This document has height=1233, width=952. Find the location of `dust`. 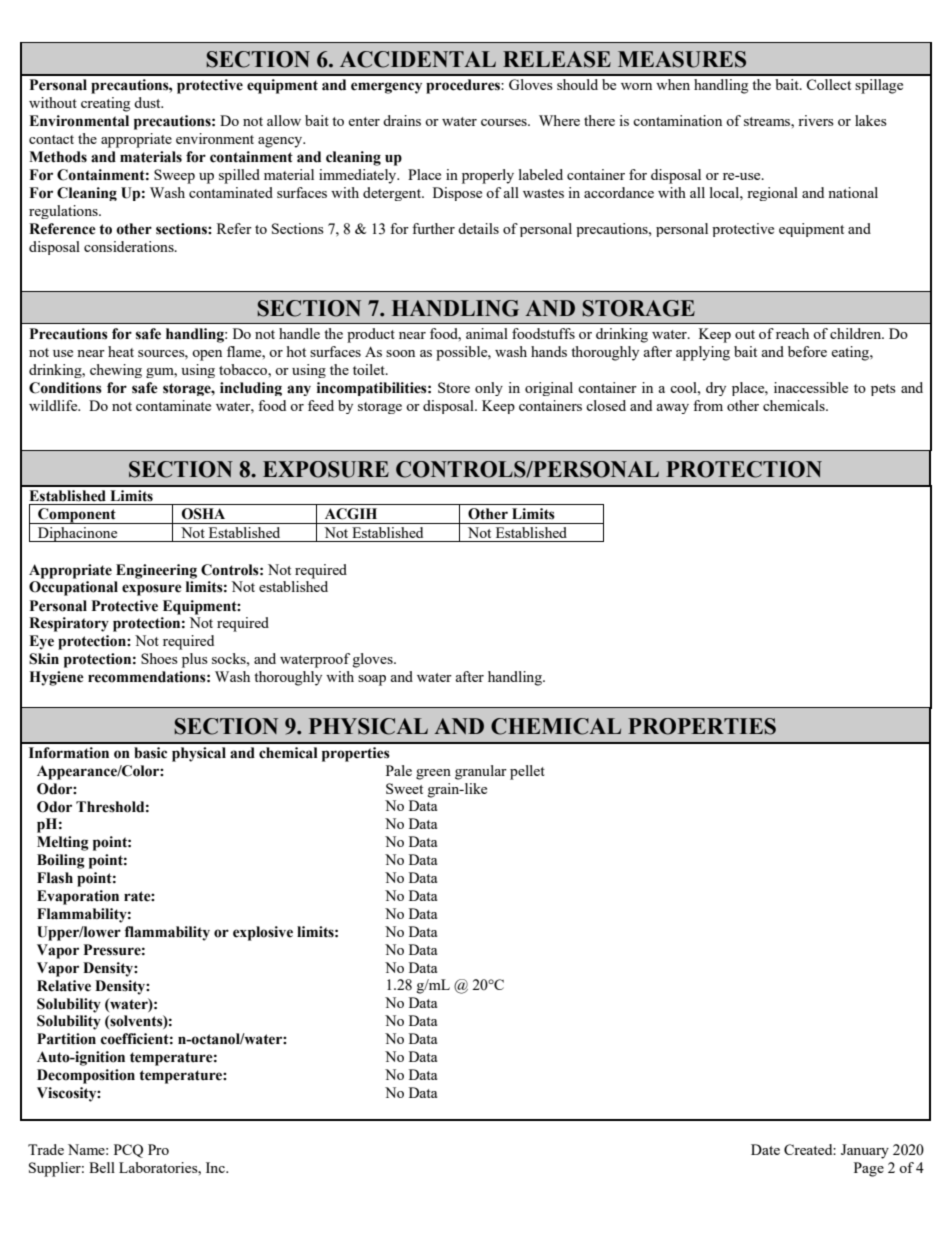

dust is located at coordinates (148, 102).
